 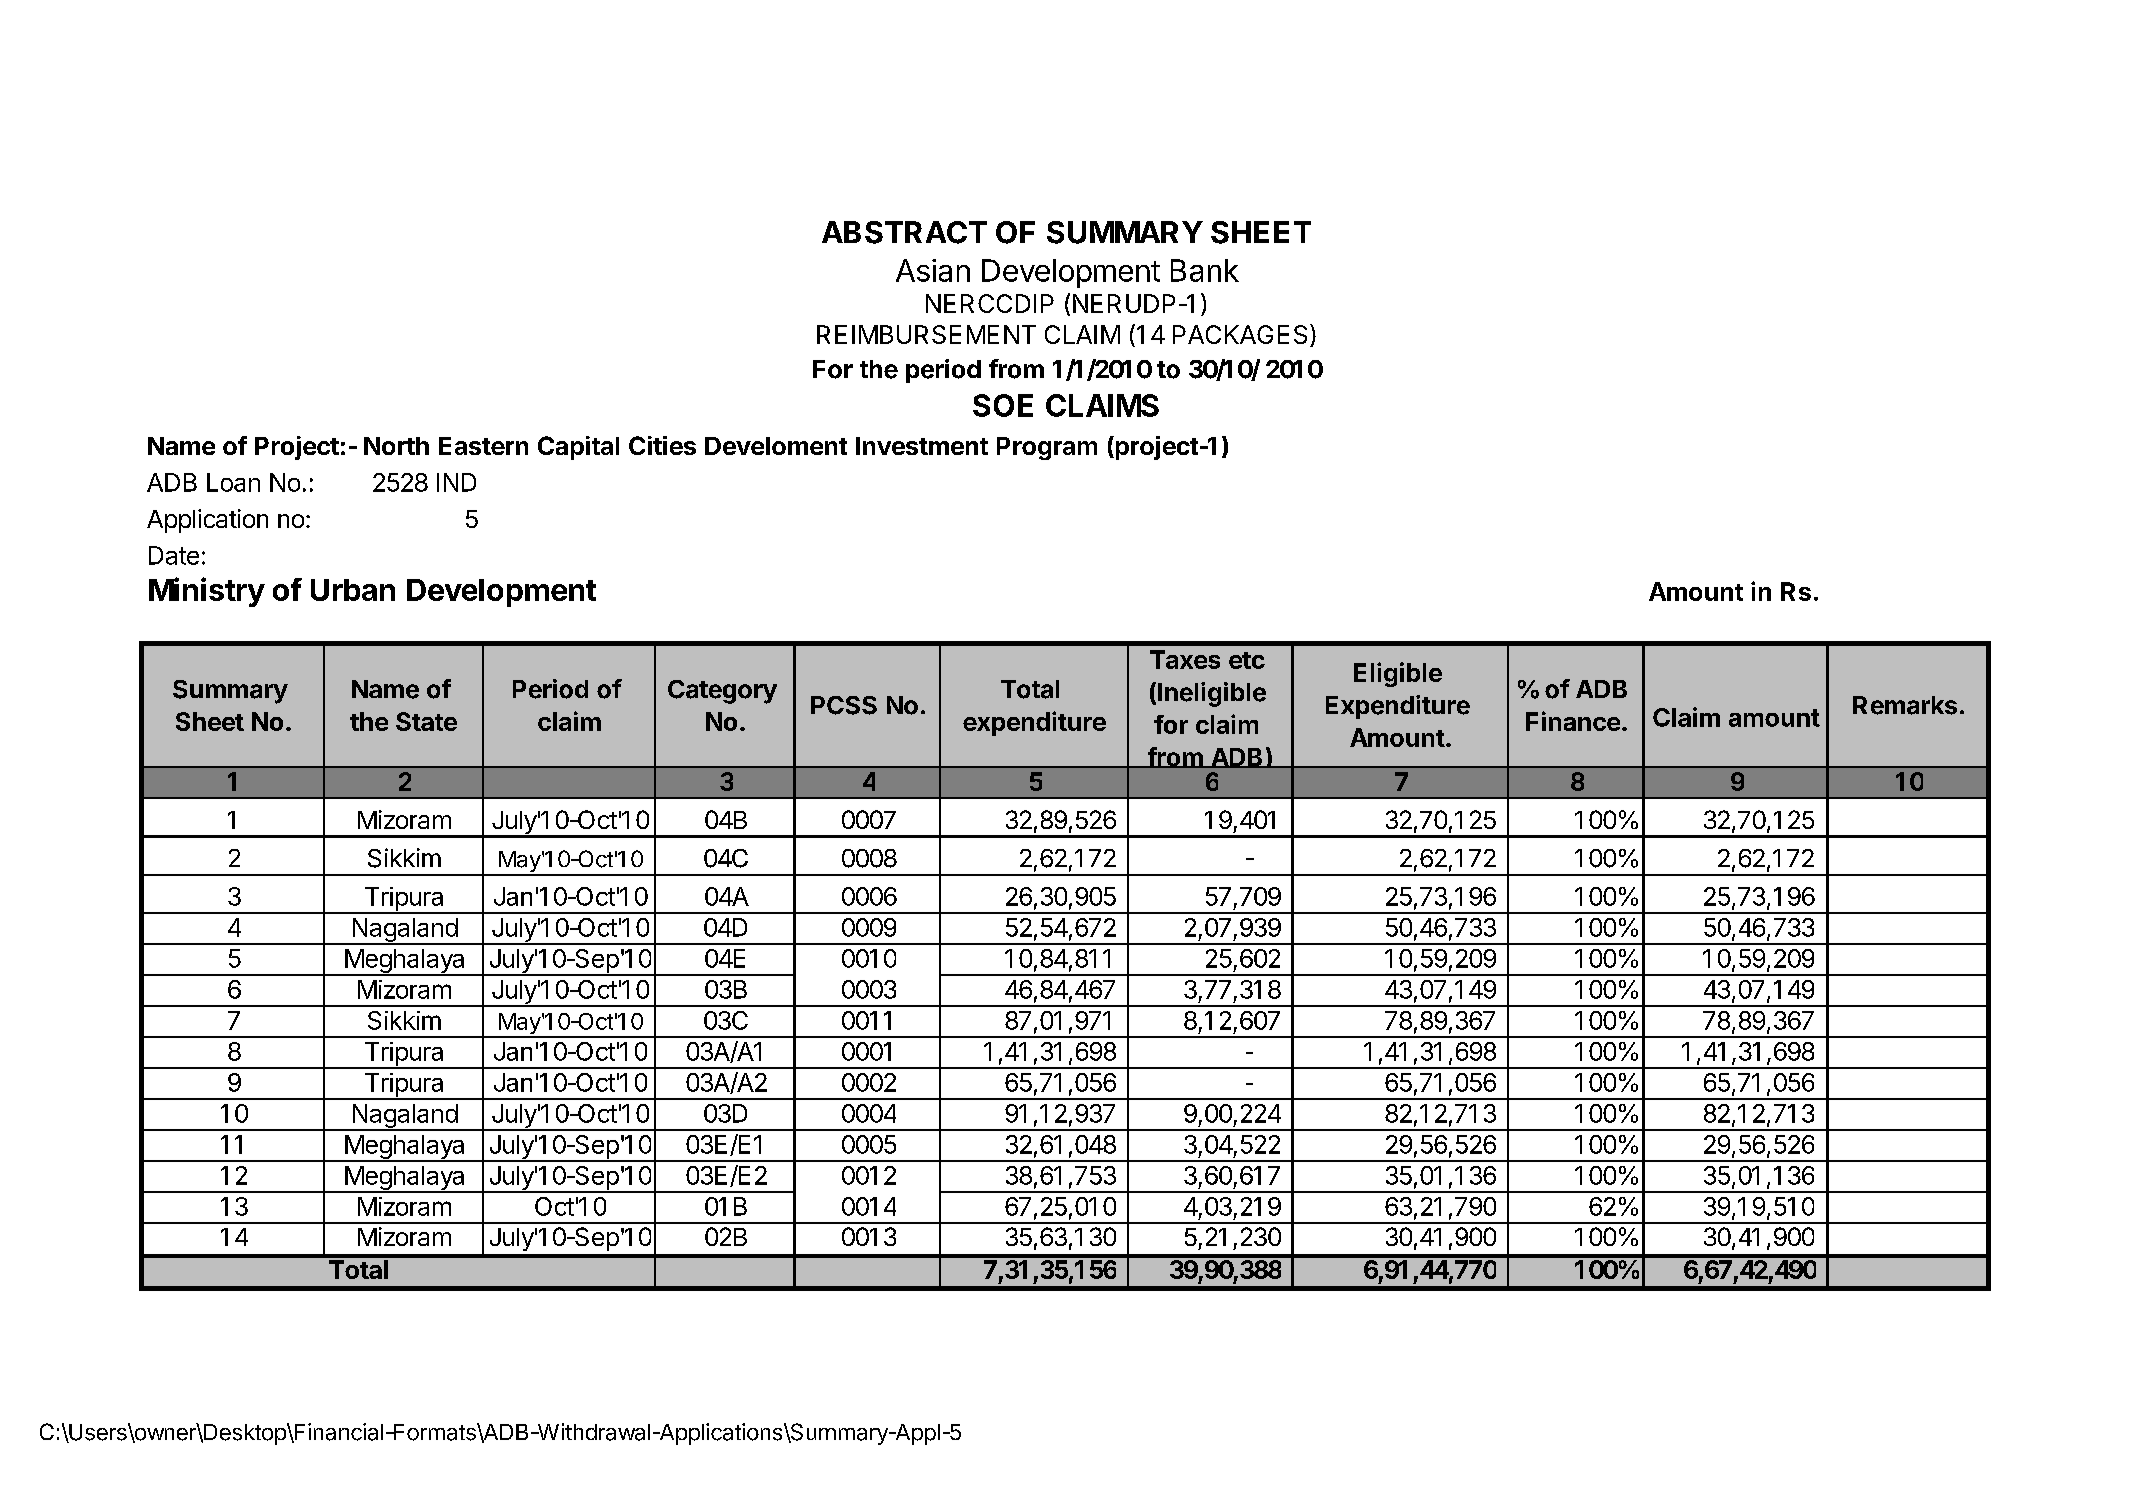 What do you see at coordinates (933, 270) in the screenshot?
I see `Asian` at bounding box center [933, 270].
